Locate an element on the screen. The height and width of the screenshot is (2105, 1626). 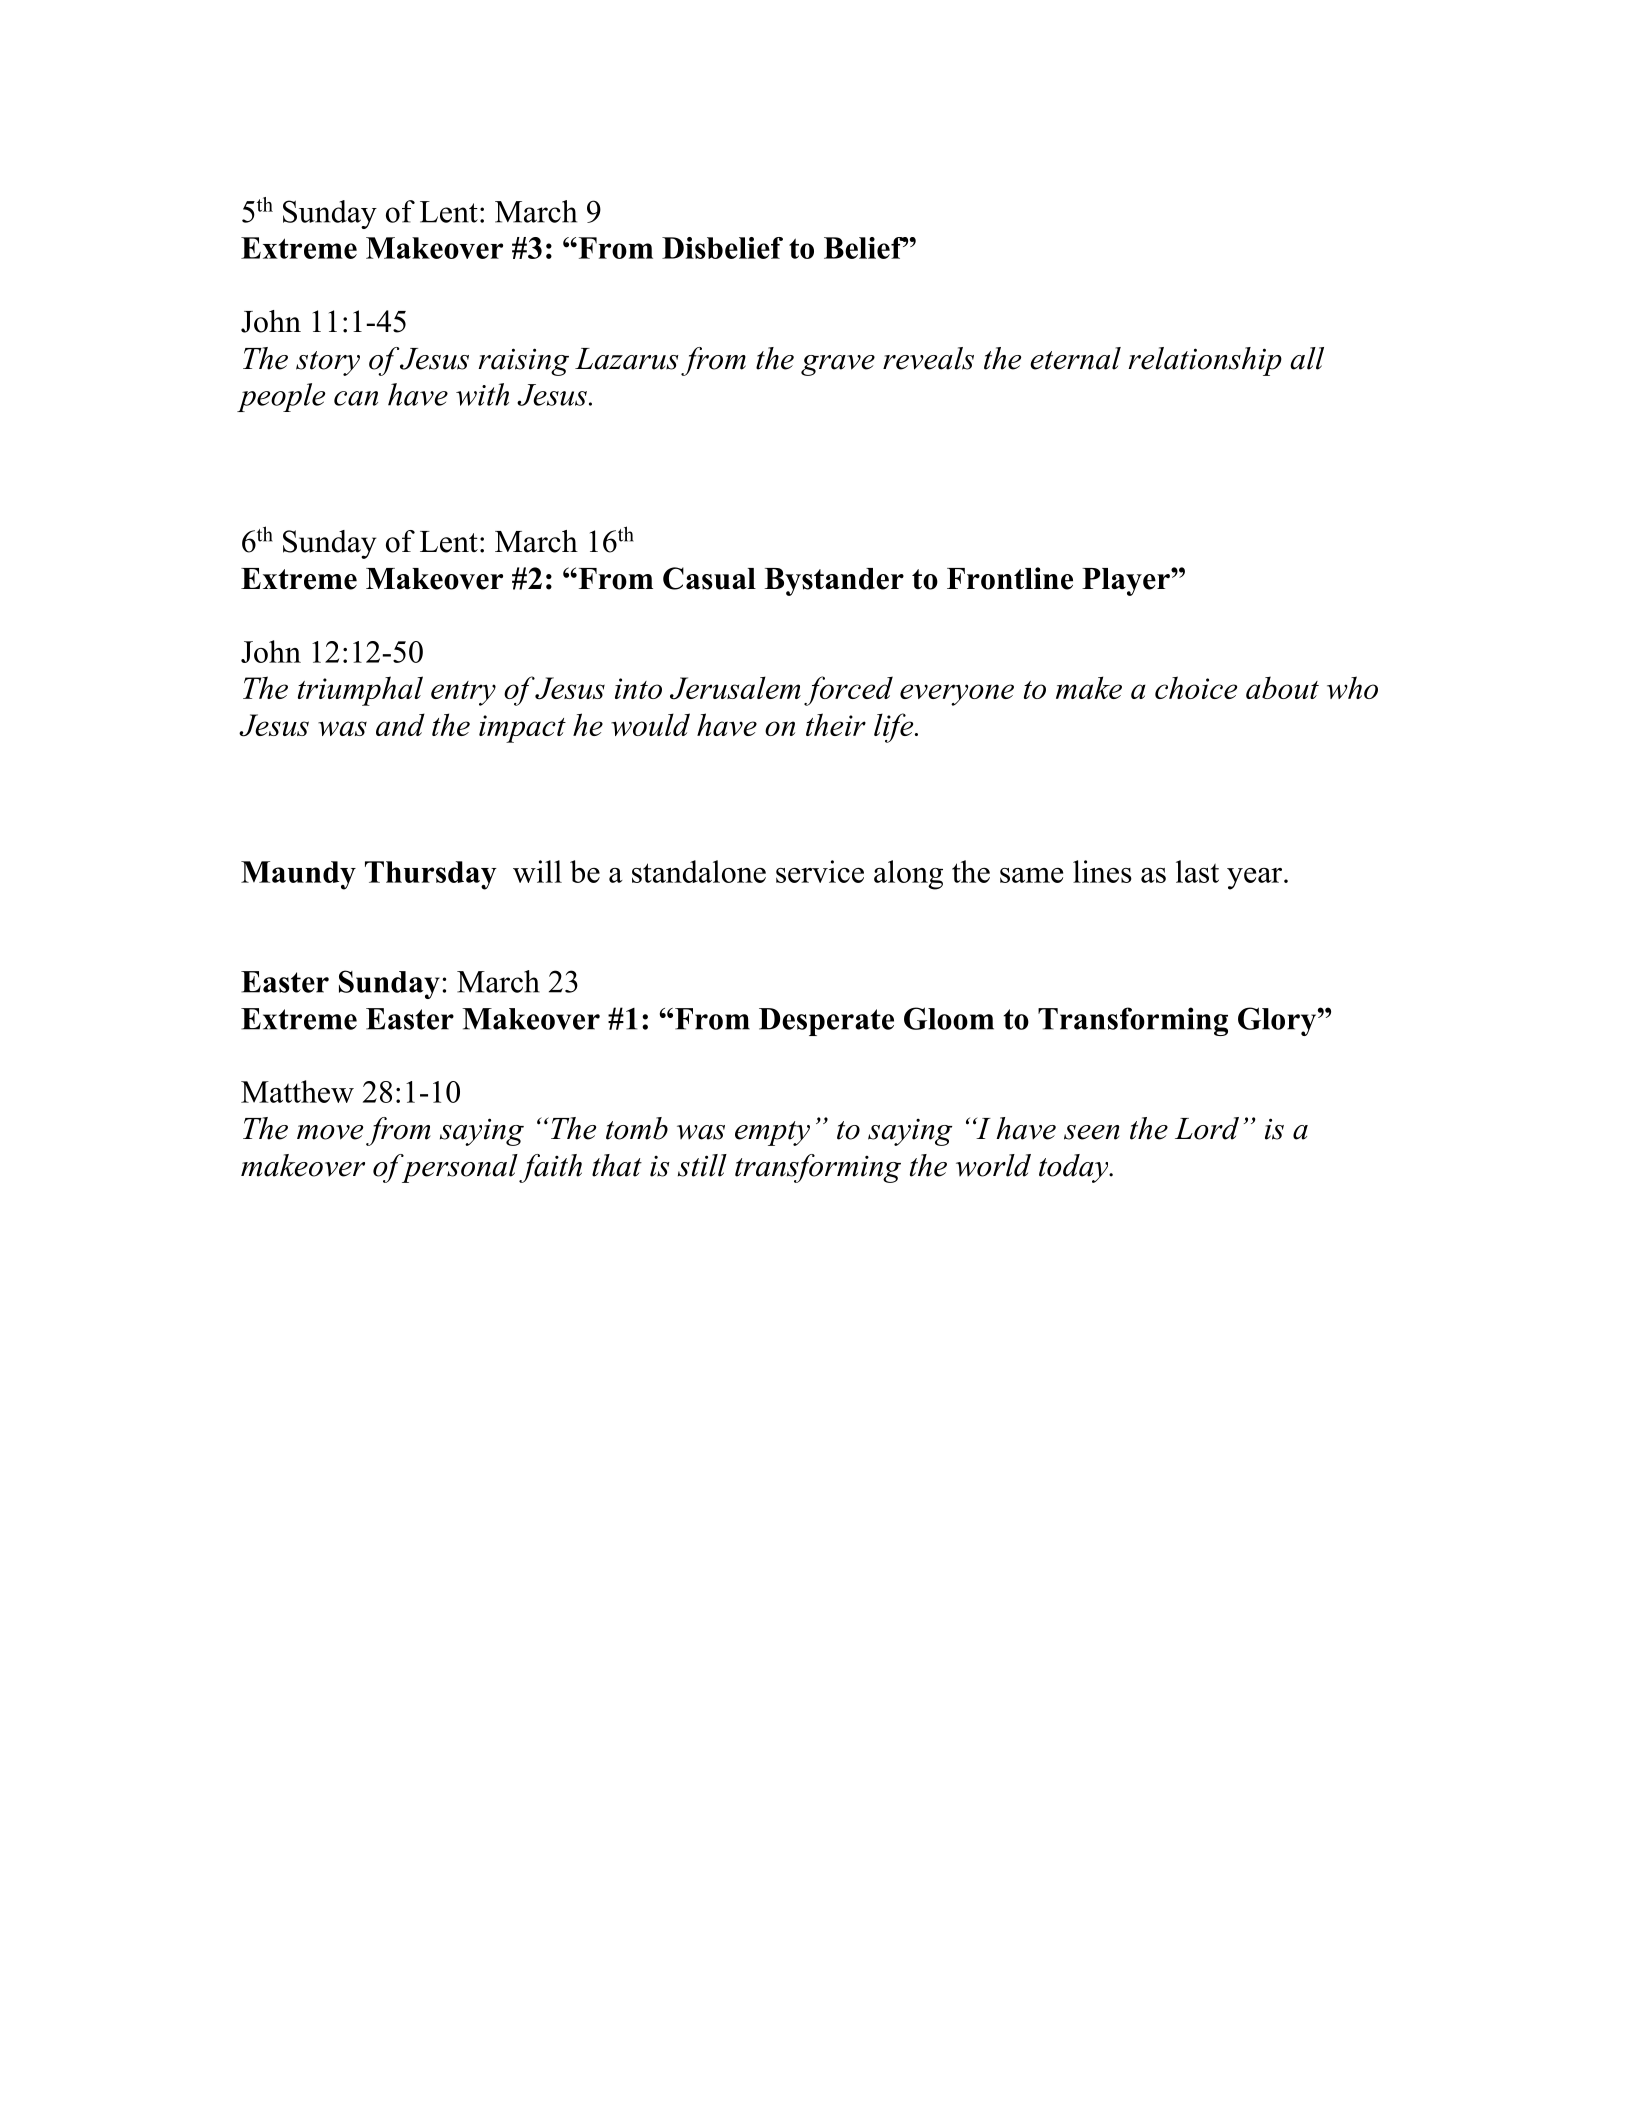
Player is located at coordinates (1127, 582).
